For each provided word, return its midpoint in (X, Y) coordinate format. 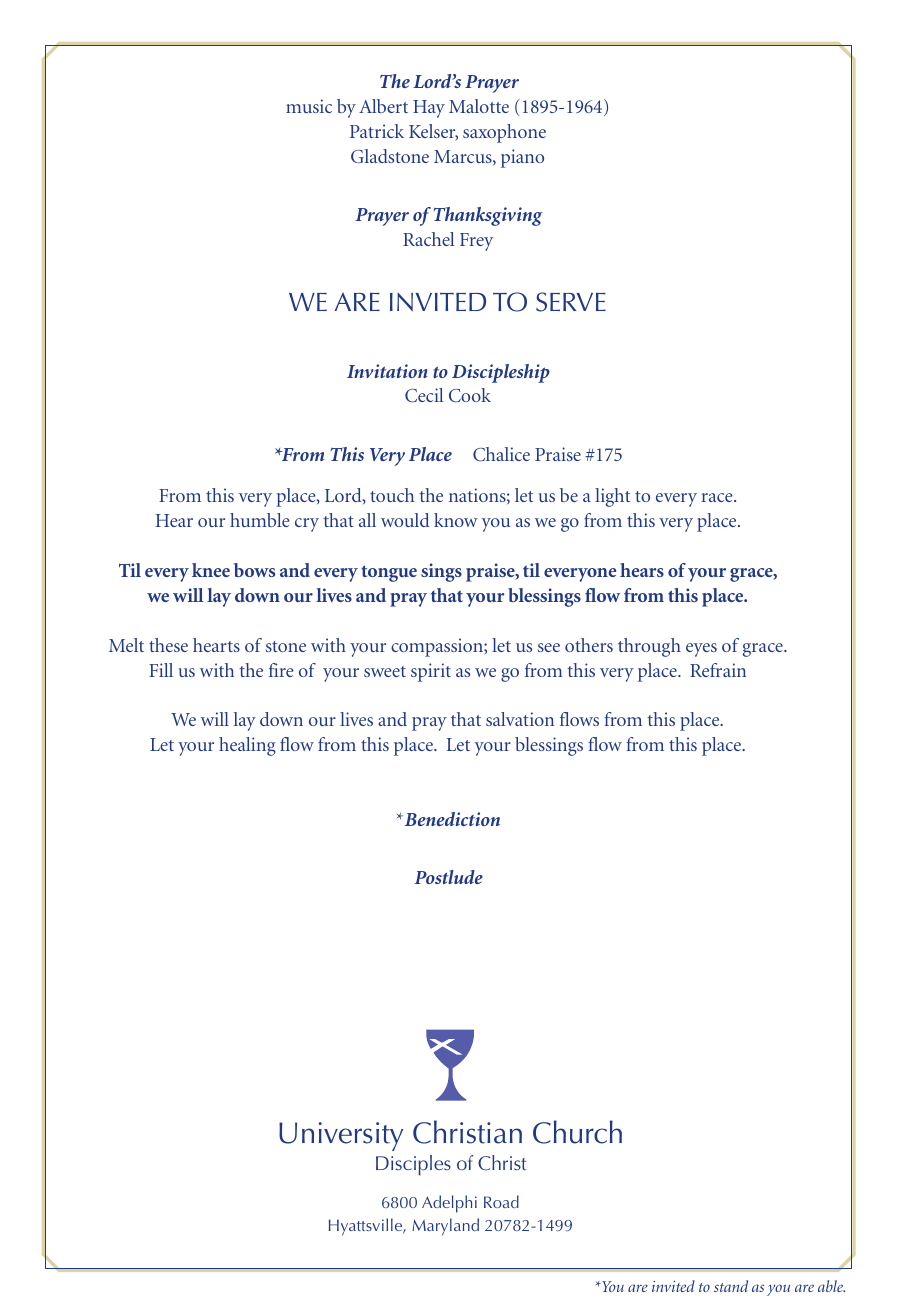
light (612, 497)
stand (731, 1286)
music (309, 106)
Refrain (718, 670)
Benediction (451, 819)
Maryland (445, 1227)
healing (247, 746)
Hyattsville (367, 1227)
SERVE (571, 302)
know (456, 520)
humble (260, 520)
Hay (429, 109)
